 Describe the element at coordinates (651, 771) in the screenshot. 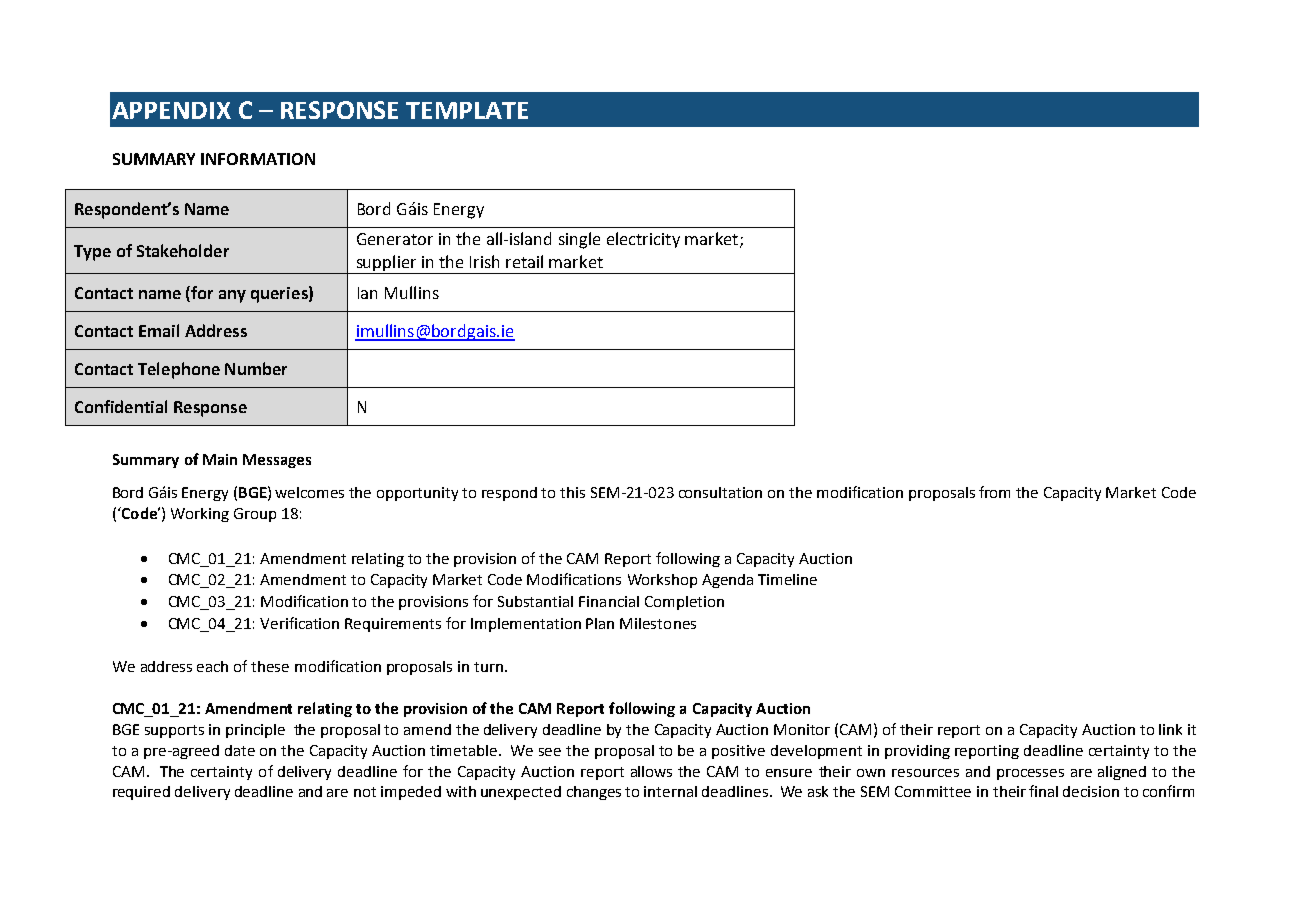

I see `allows` at that location.
